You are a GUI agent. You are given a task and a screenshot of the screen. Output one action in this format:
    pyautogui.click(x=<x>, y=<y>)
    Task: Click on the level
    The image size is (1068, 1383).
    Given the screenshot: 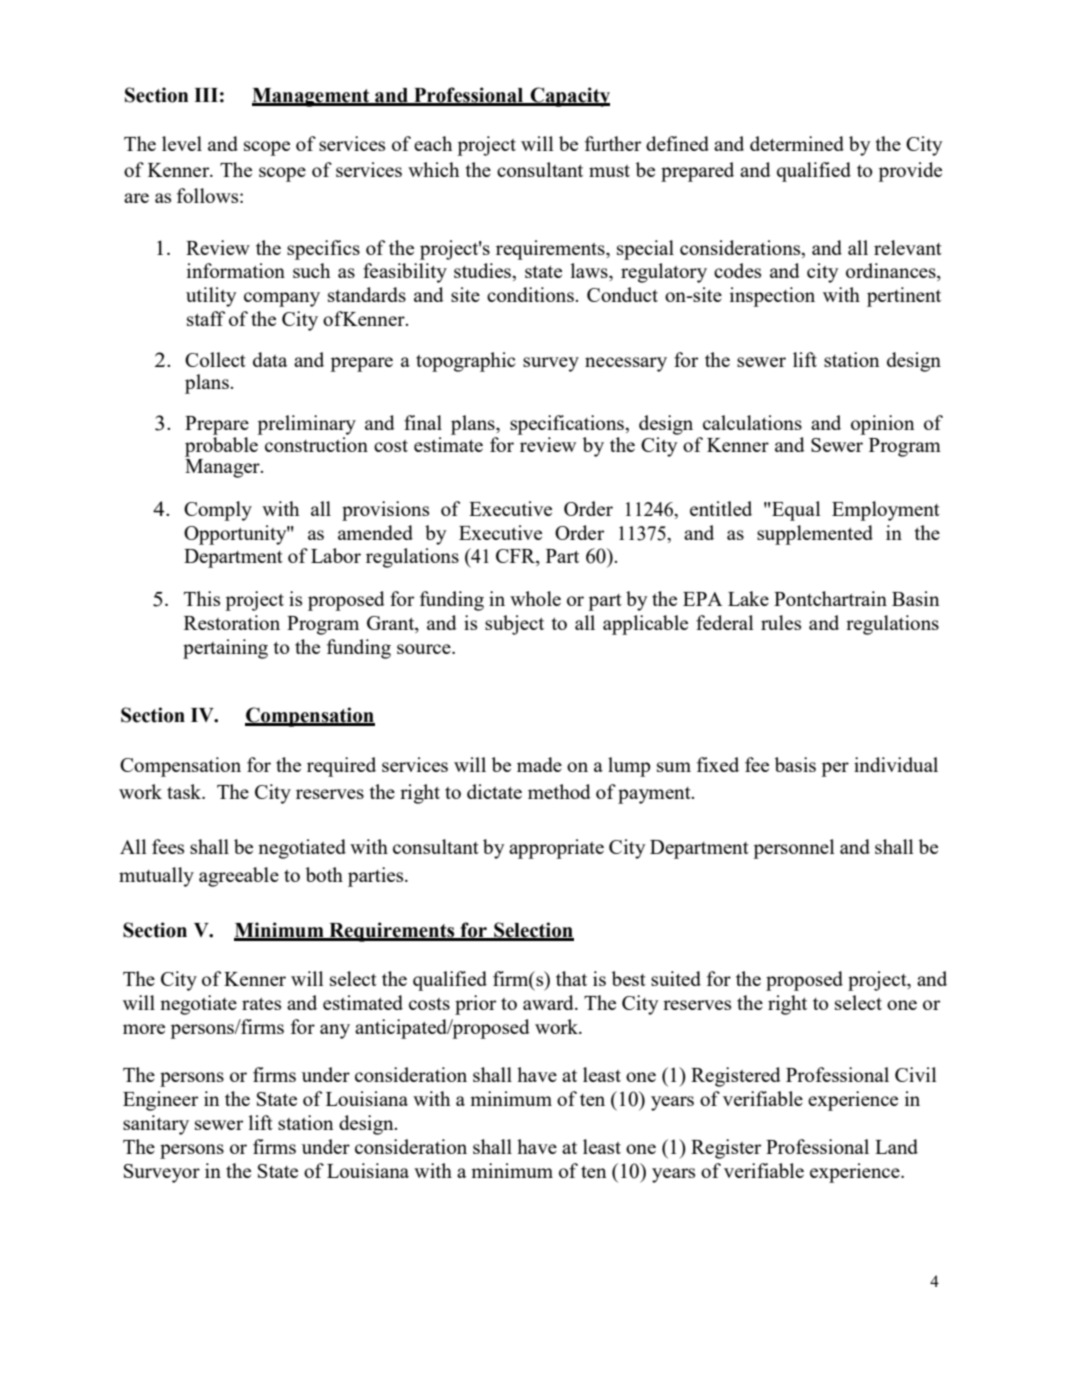 What is the action you would take?
    pyautogui.click(x=182, y=143)
